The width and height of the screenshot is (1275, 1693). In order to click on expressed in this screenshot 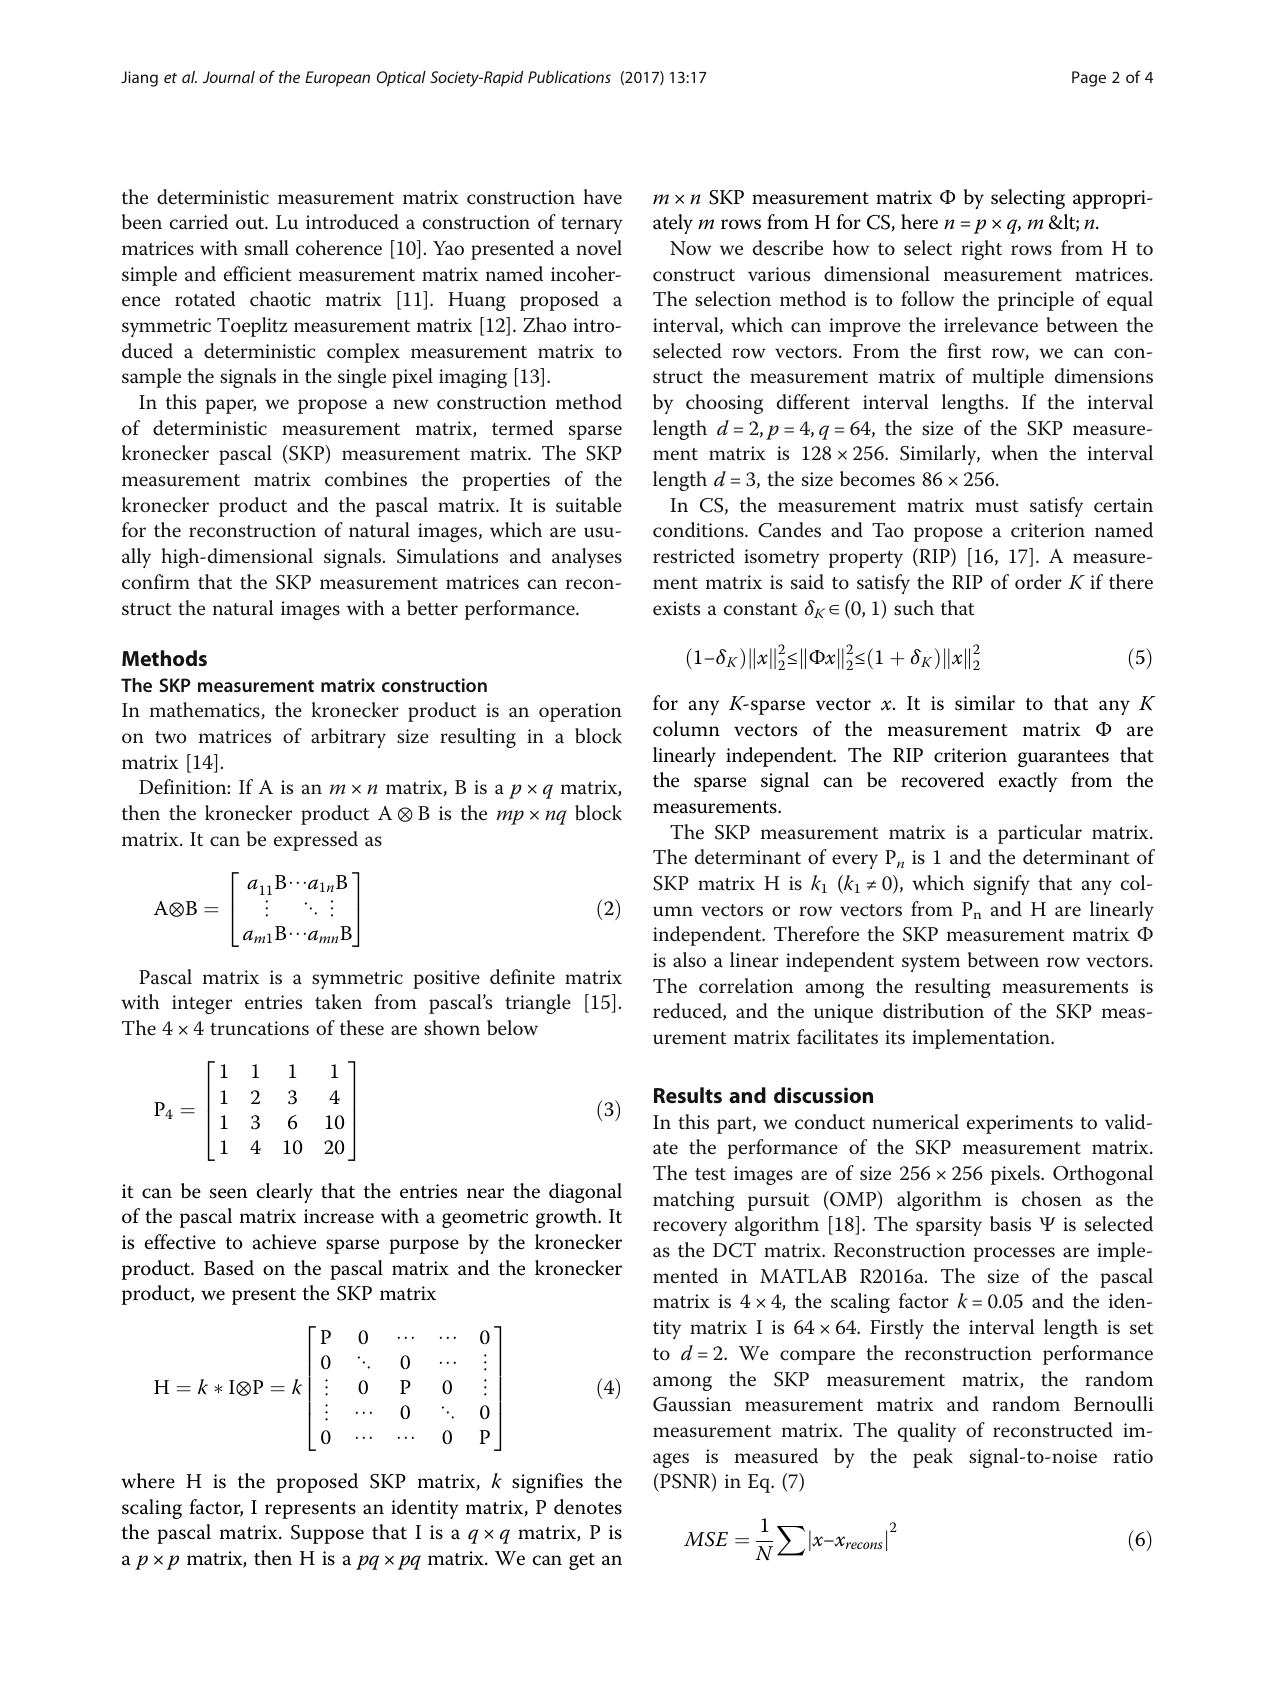, I will do `click(316, 841)`.
